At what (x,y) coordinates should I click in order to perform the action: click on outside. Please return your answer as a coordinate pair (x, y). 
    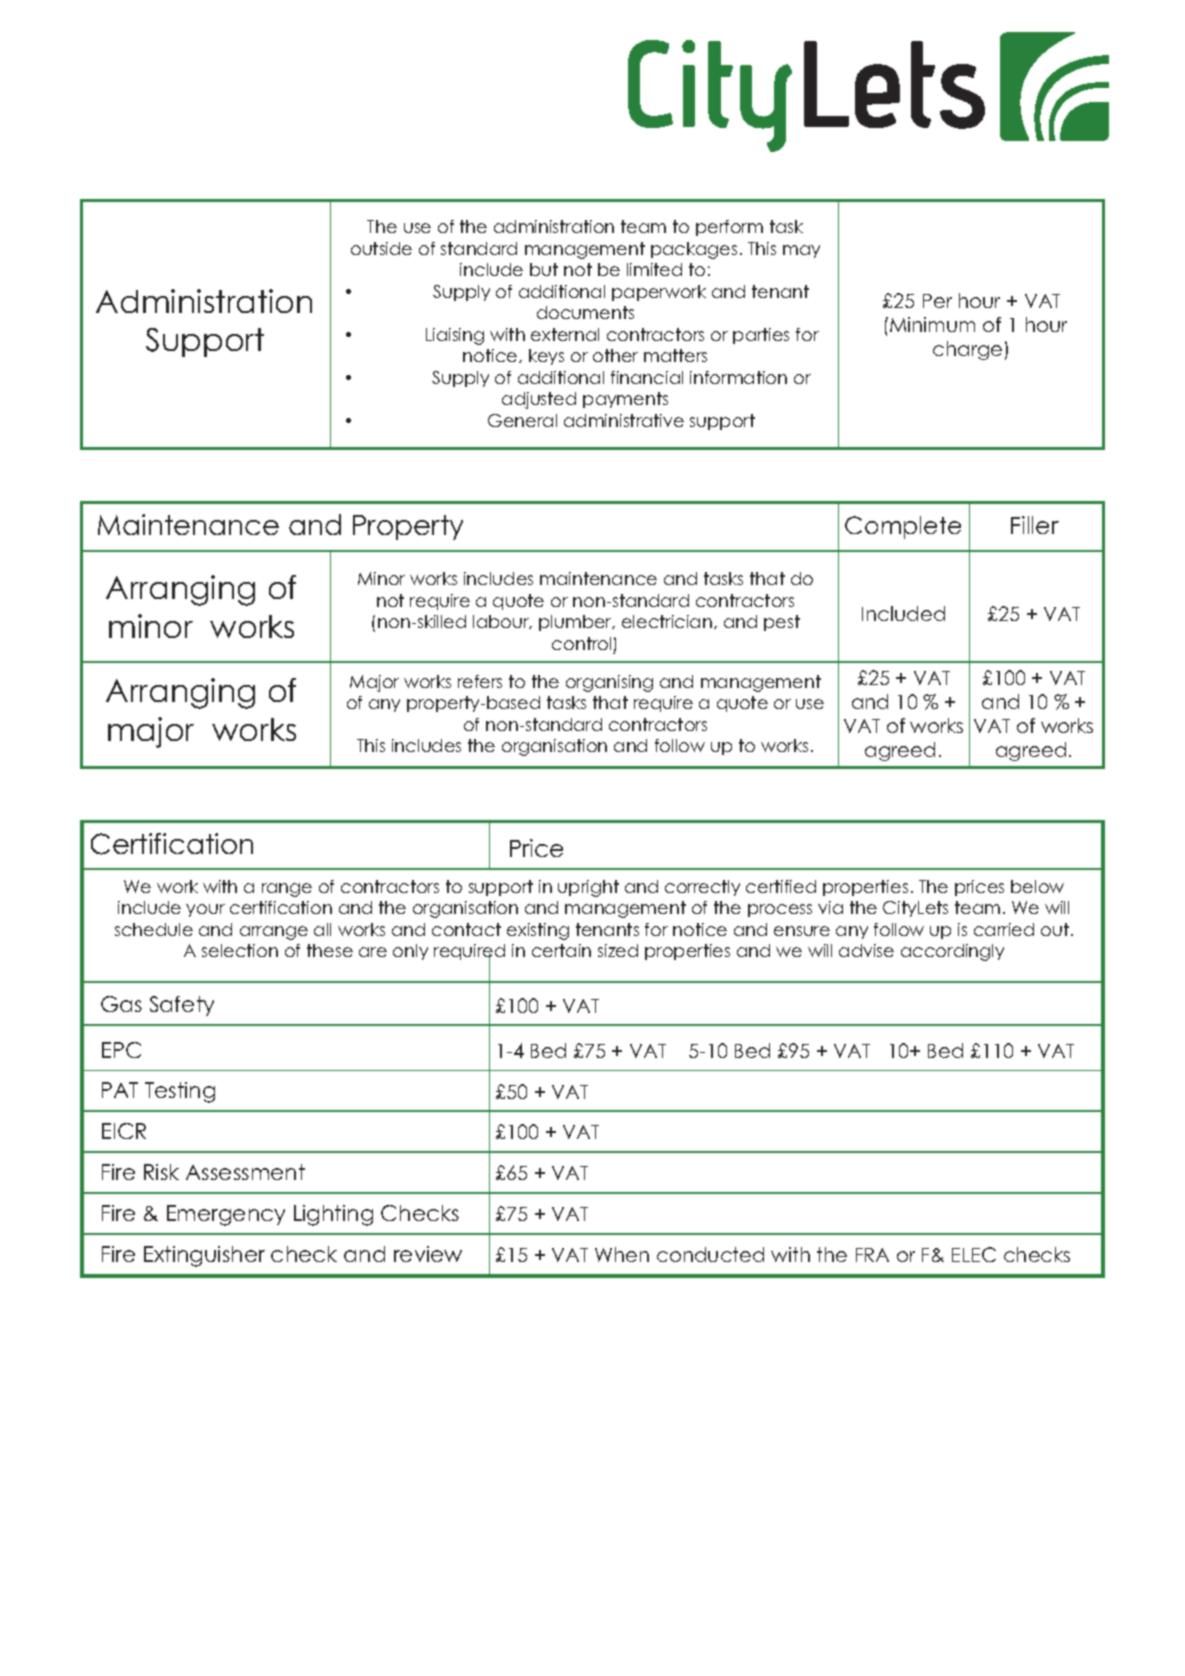
    Looking at the image, I should click on (381, 248).
